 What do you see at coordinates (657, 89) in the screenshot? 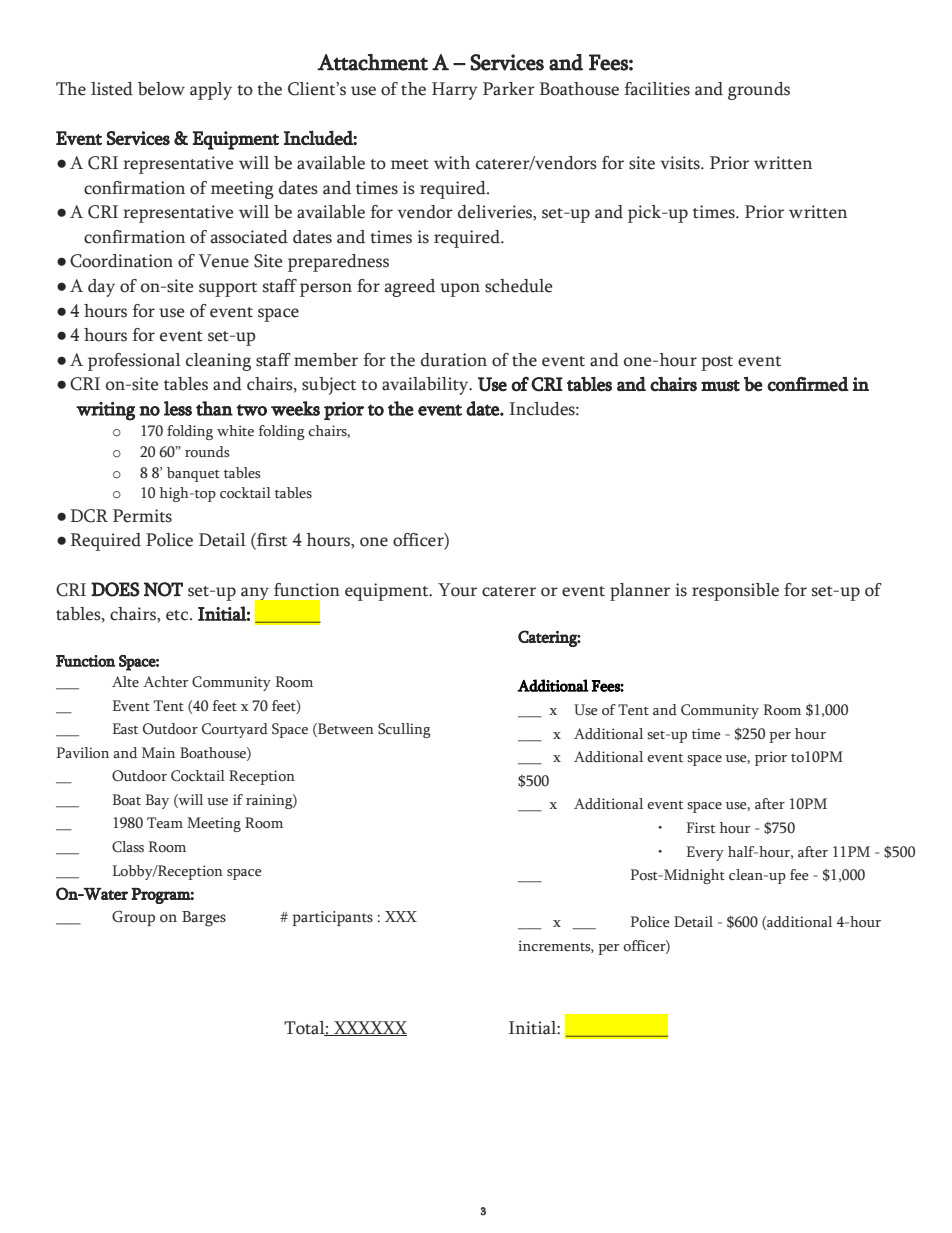
I see `facilities` at bounding box center [657, 89].
